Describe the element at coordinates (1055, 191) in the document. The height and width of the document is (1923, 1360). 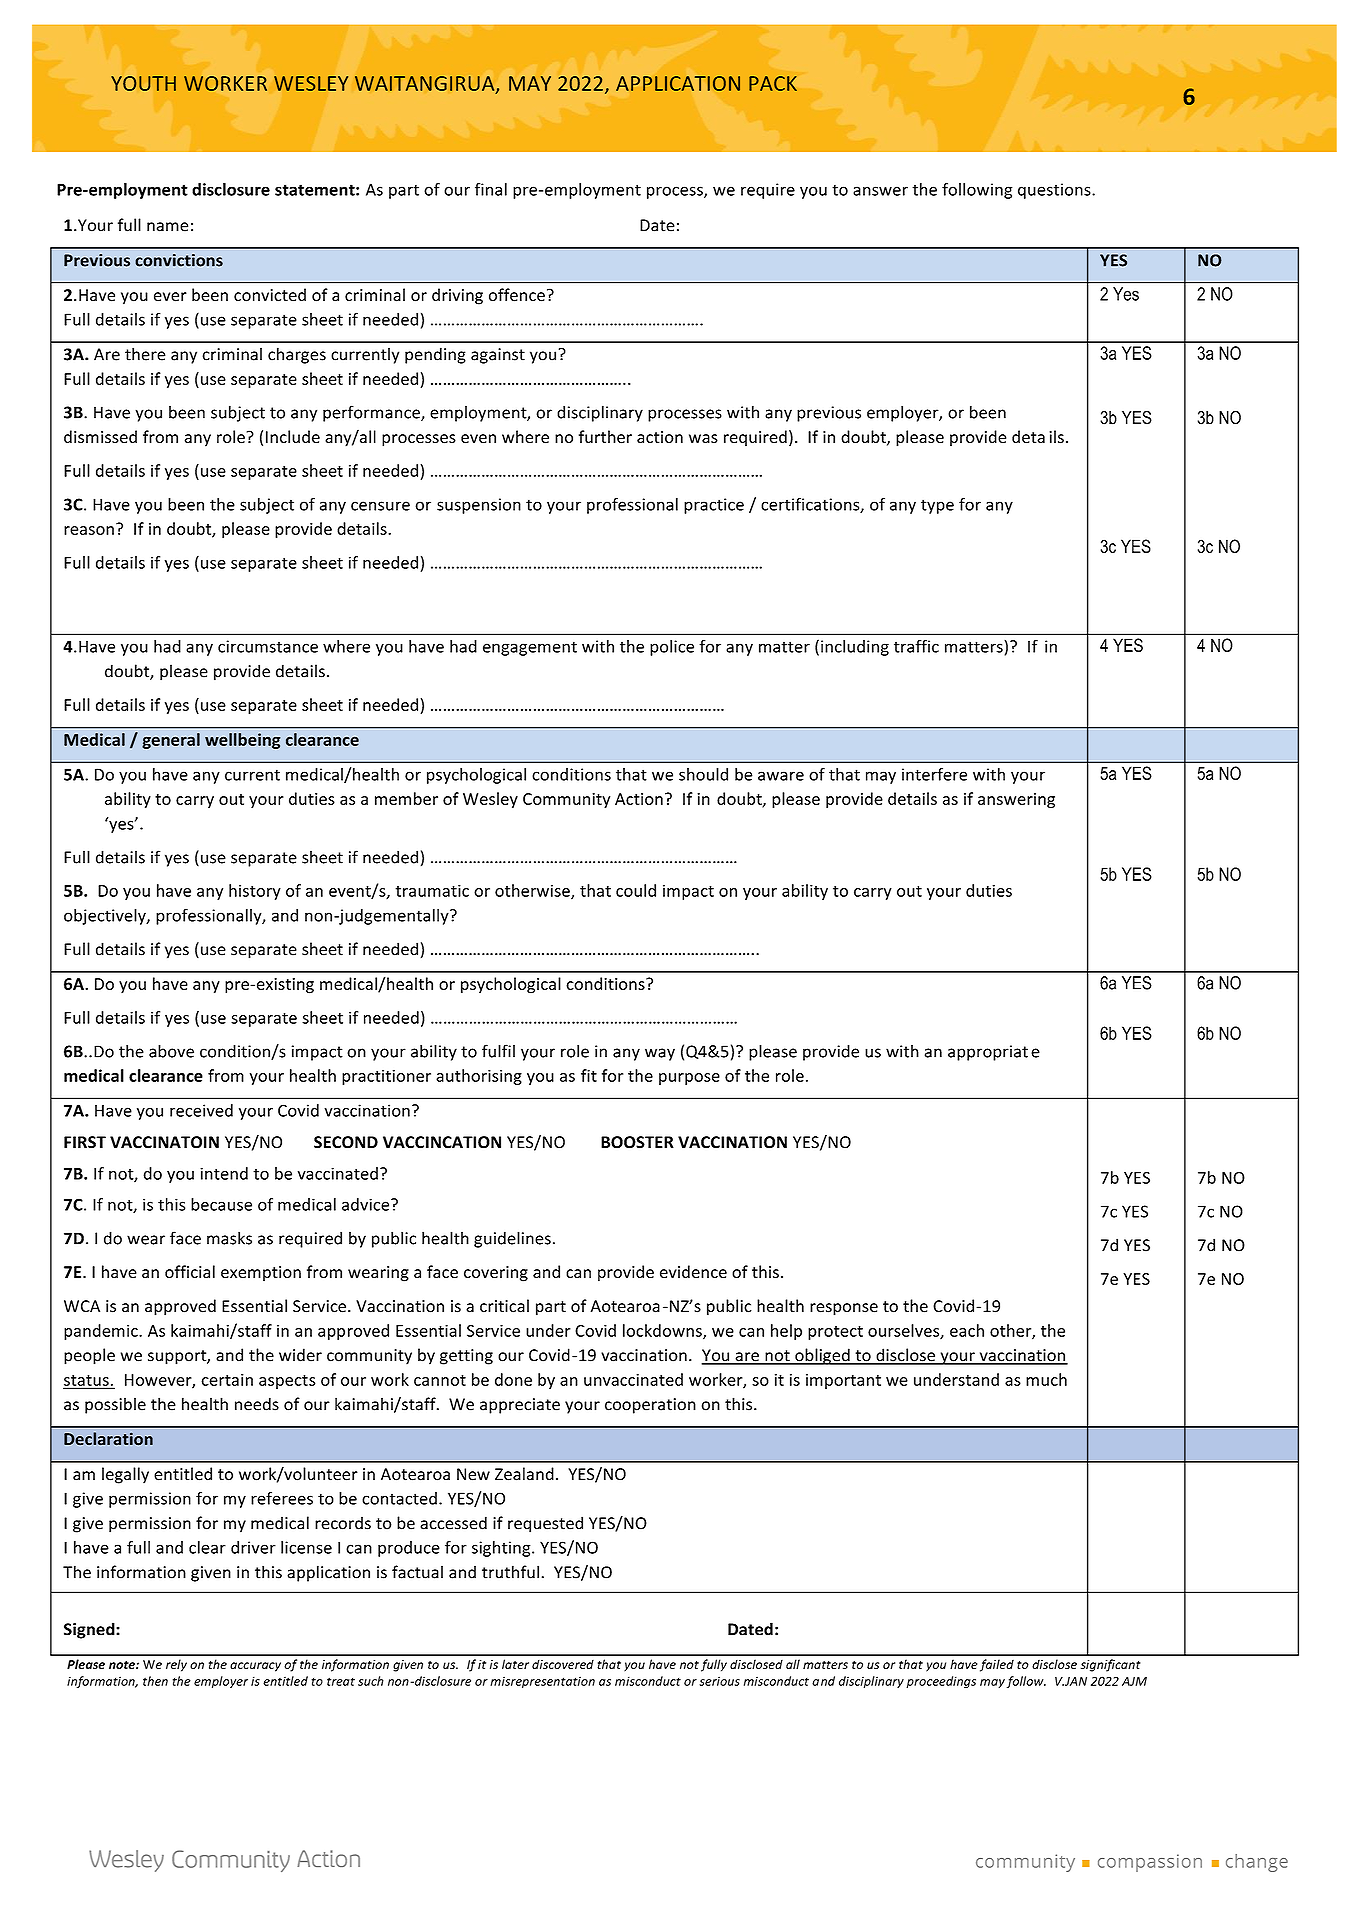
I see `questions` at that location.
